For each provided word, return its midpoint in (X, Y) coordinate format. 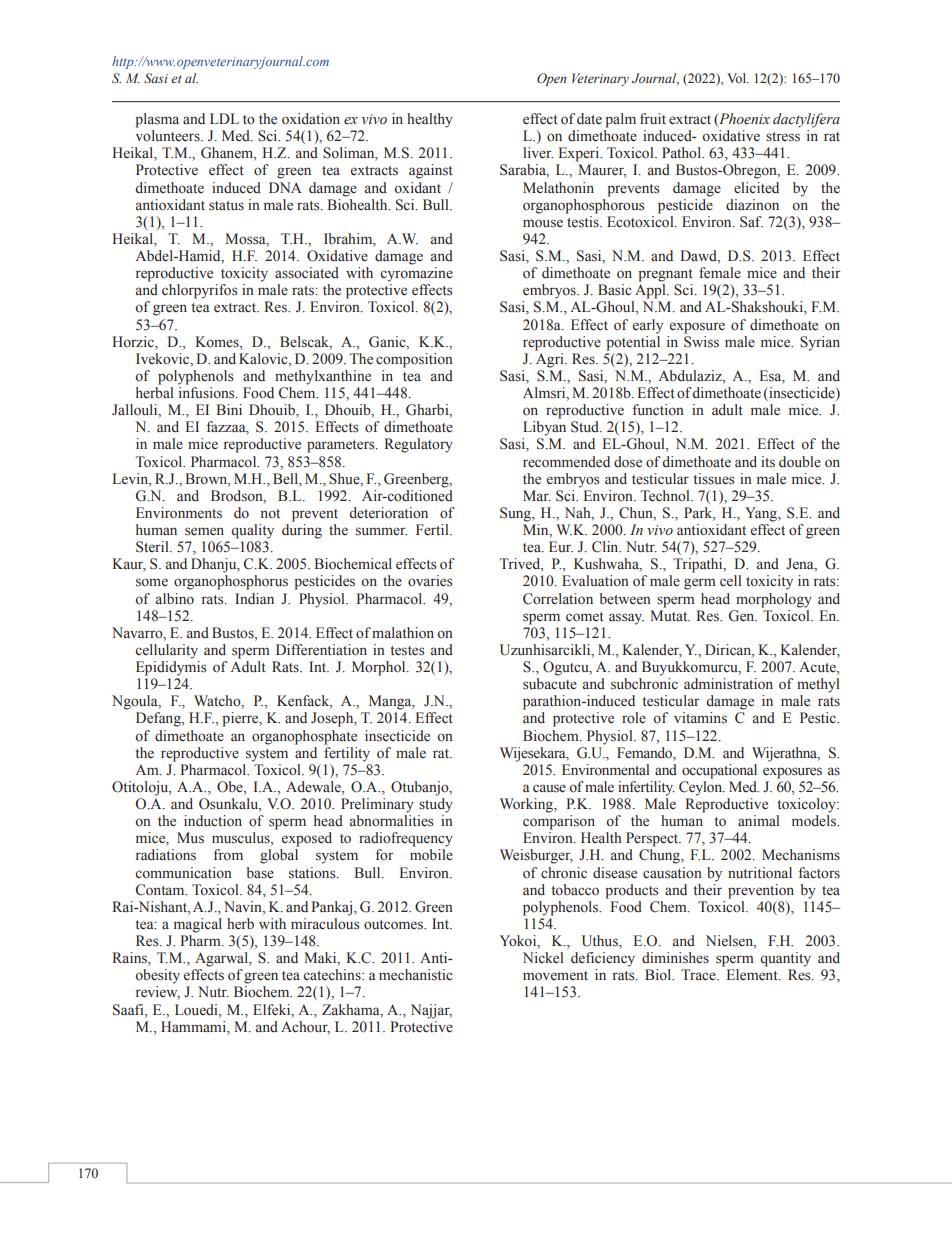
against (431, 171)
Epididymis (171, 668)
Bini (229, 409)
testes (407, 651)
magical (198, 925)
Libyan (544, 428)
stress (783, 137)
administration (728, 684)
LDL (224, 118)
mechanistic (416, 975)
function (658, 409)
